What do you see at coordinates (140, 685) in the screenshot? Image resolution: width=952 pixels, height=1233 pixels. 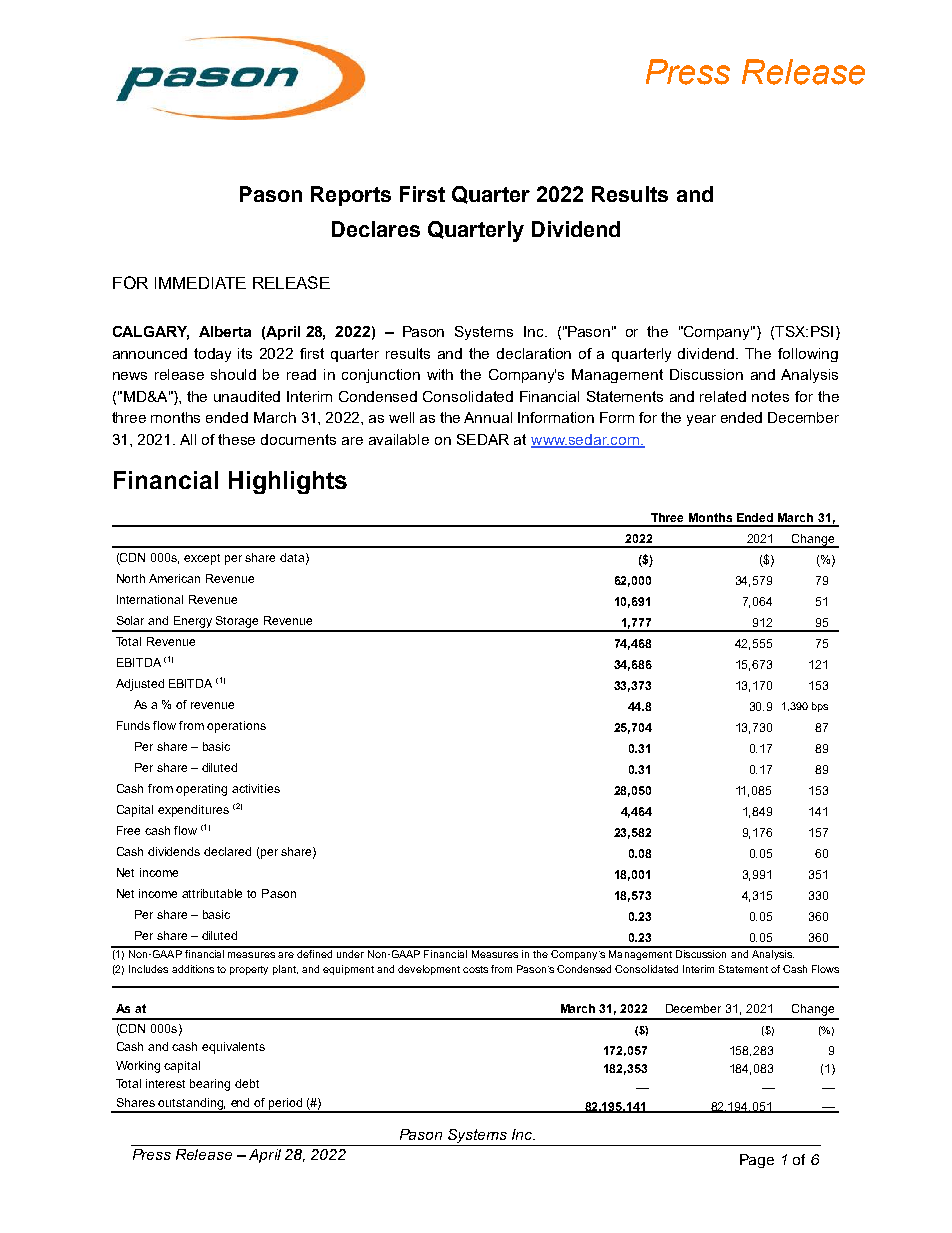 I see `Adjusted` at bounding box center [140, 685].
